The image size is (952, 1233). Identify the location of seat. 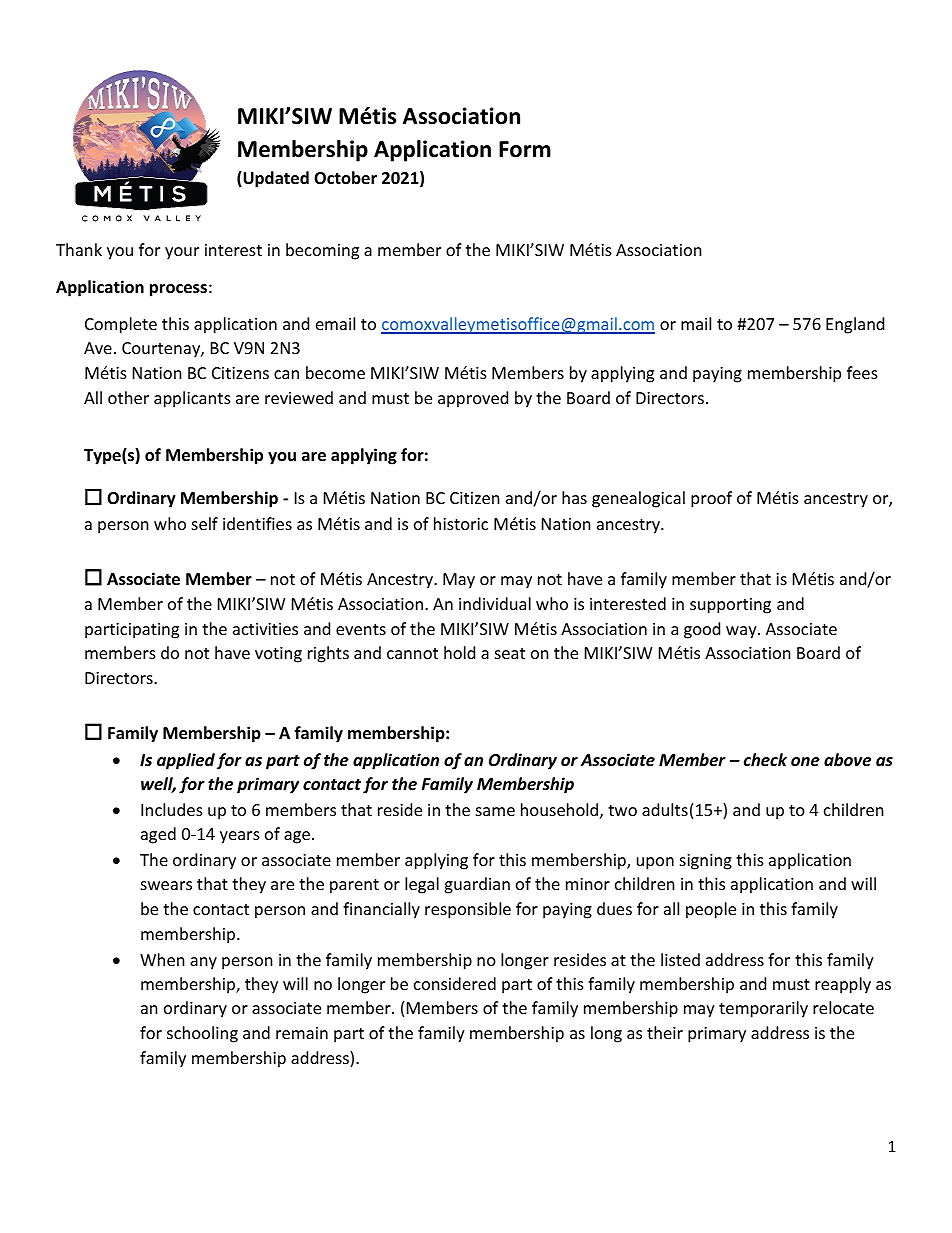
(510, 653).
